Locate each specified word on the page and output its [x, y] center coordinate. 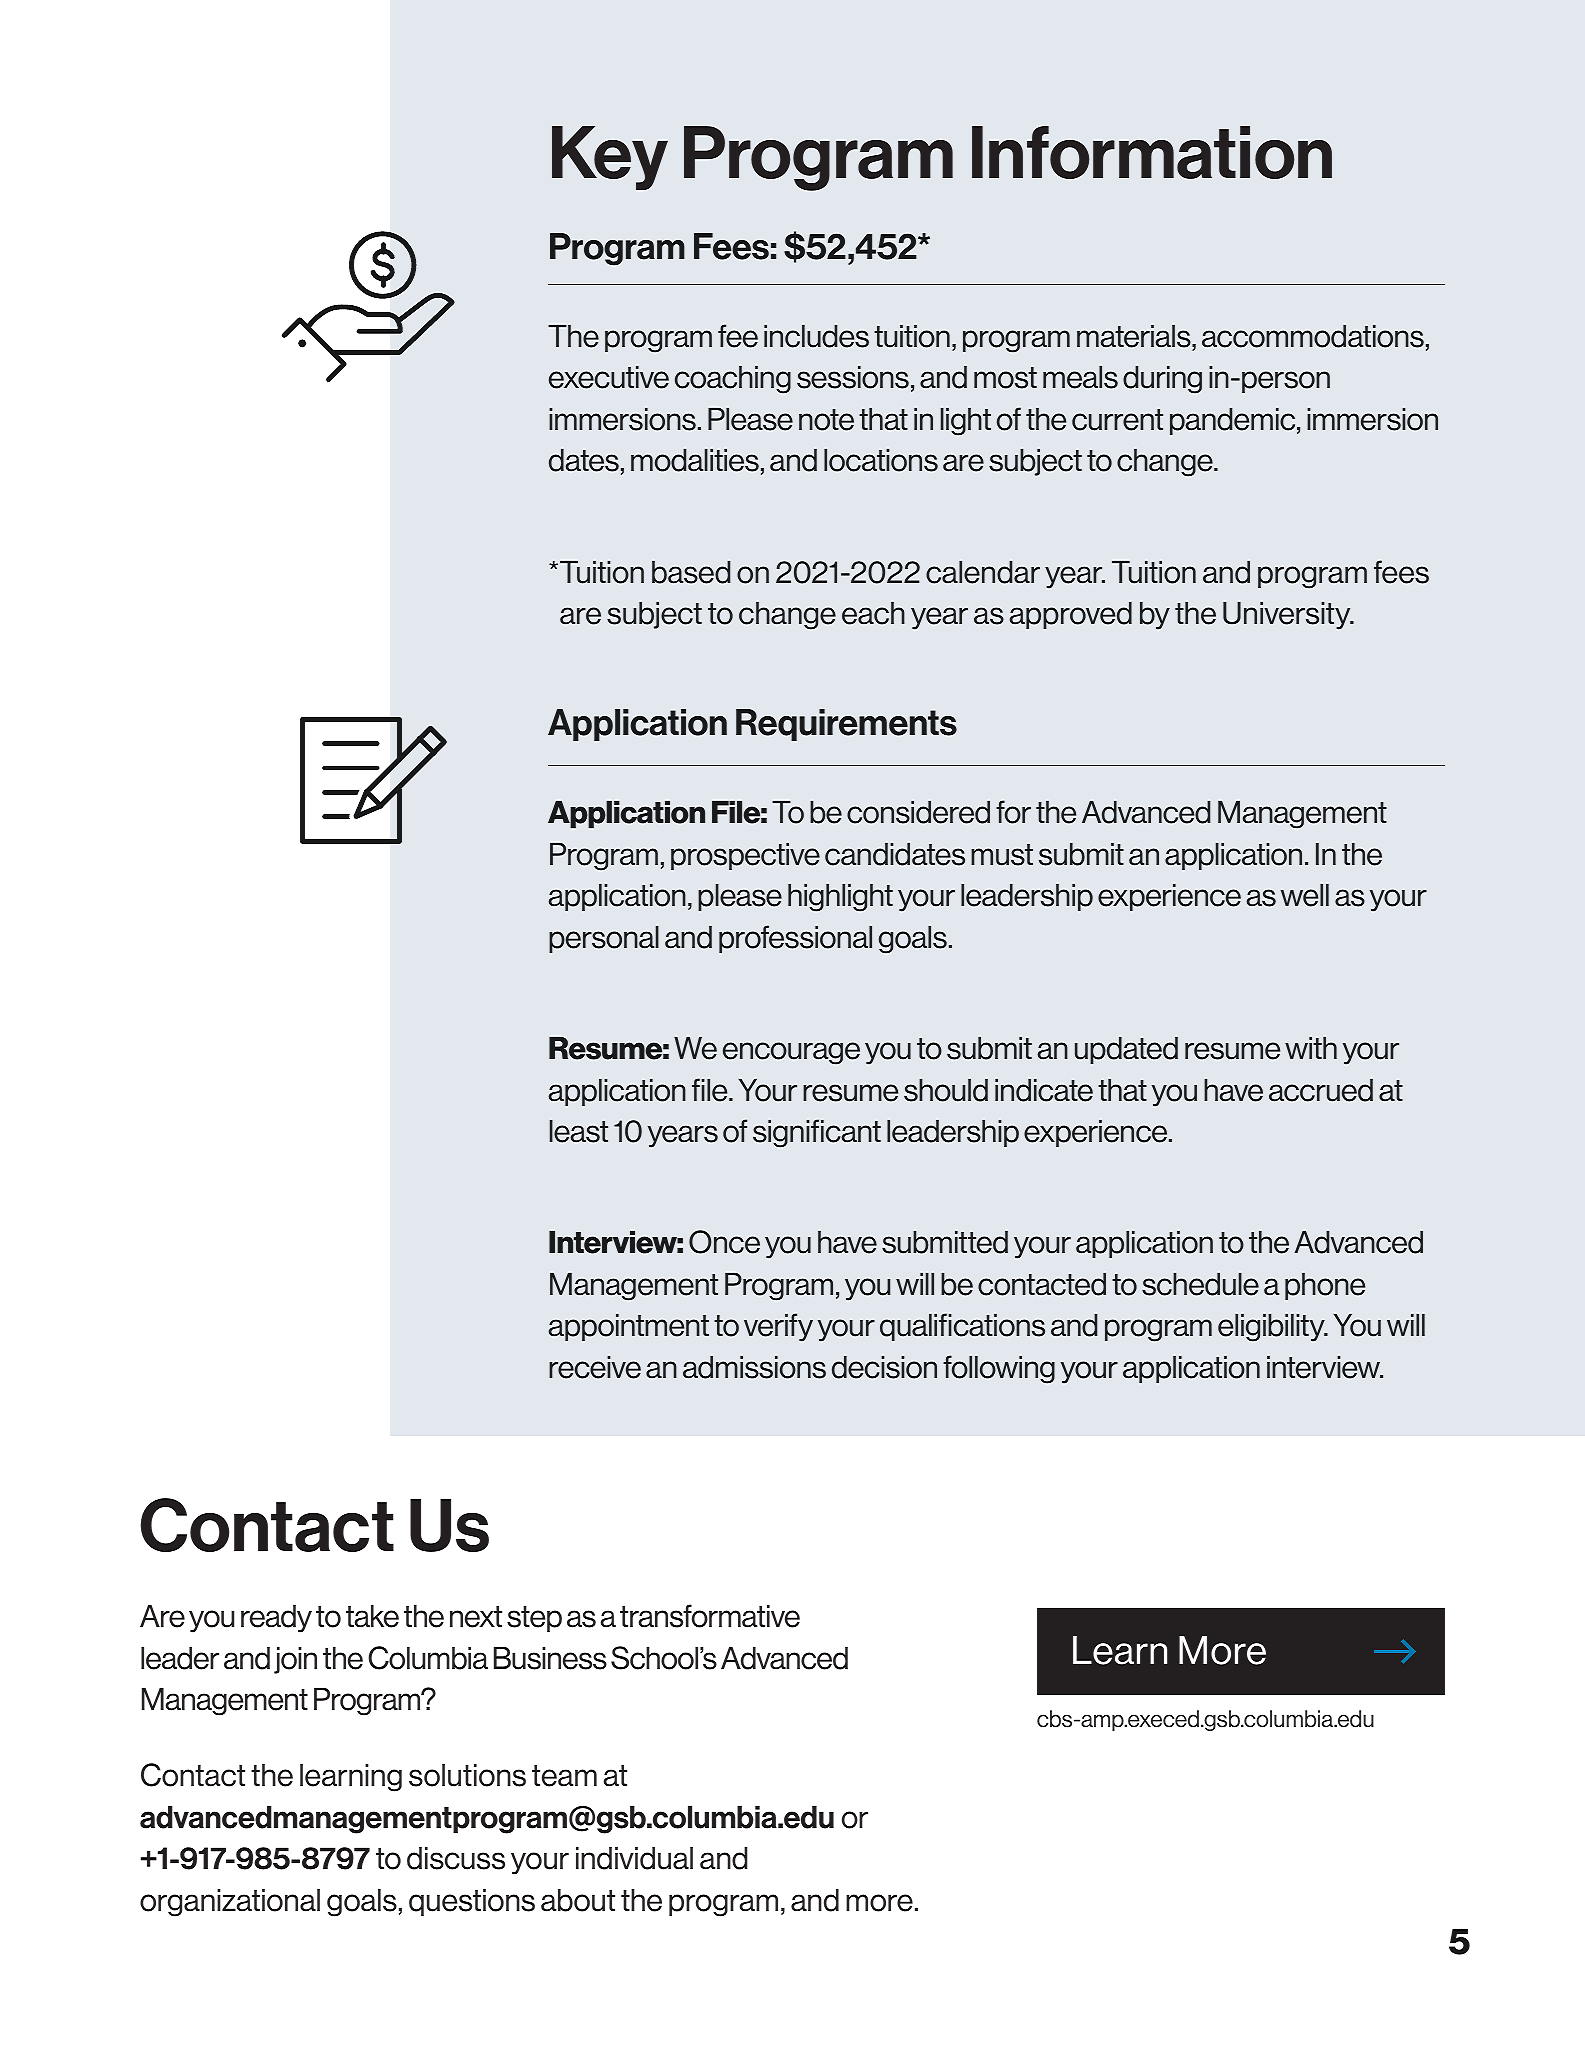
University [1288, 616]
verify [778, 1327]
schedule [1200, 1284]
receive [595, 1367]
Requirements [846, 725]
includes [816, 336]
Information [1152, 152]
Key [610, 158]
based [691, 572]
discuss [456, 1858]
